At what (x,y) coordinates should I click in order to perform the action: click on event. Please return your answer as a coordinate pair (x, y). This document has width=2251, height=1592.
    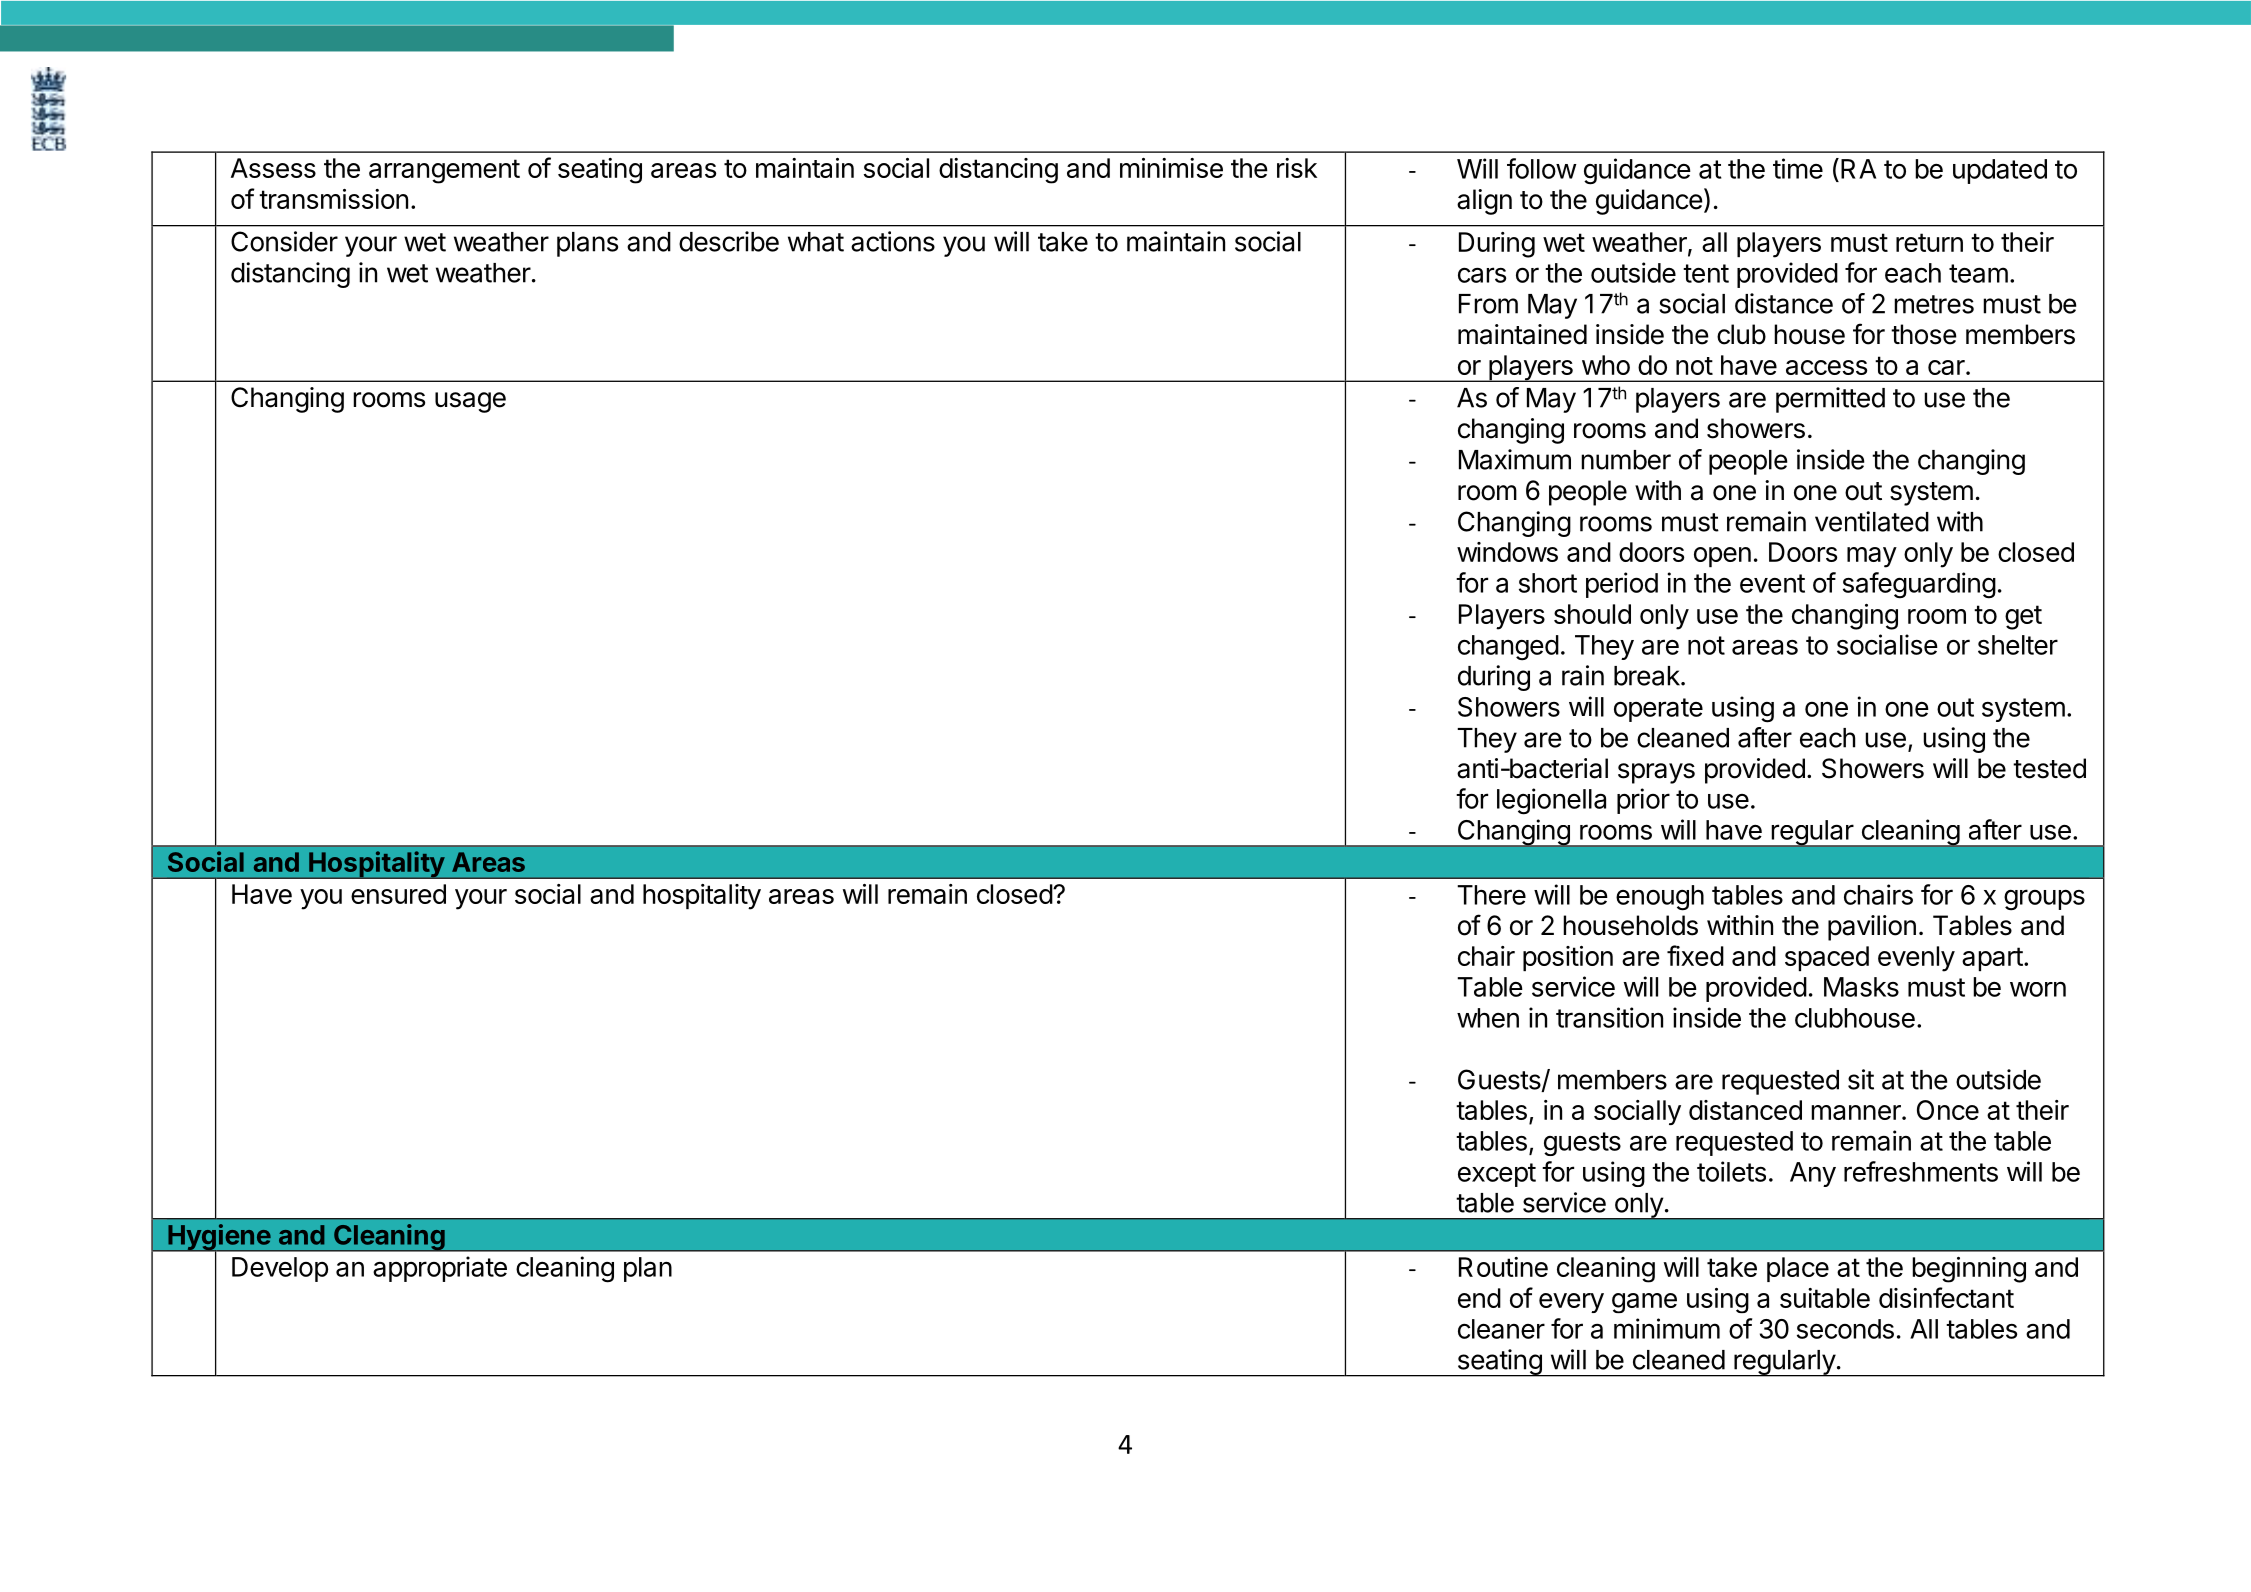
    Looking at the image, I should click on (1772, 583).
